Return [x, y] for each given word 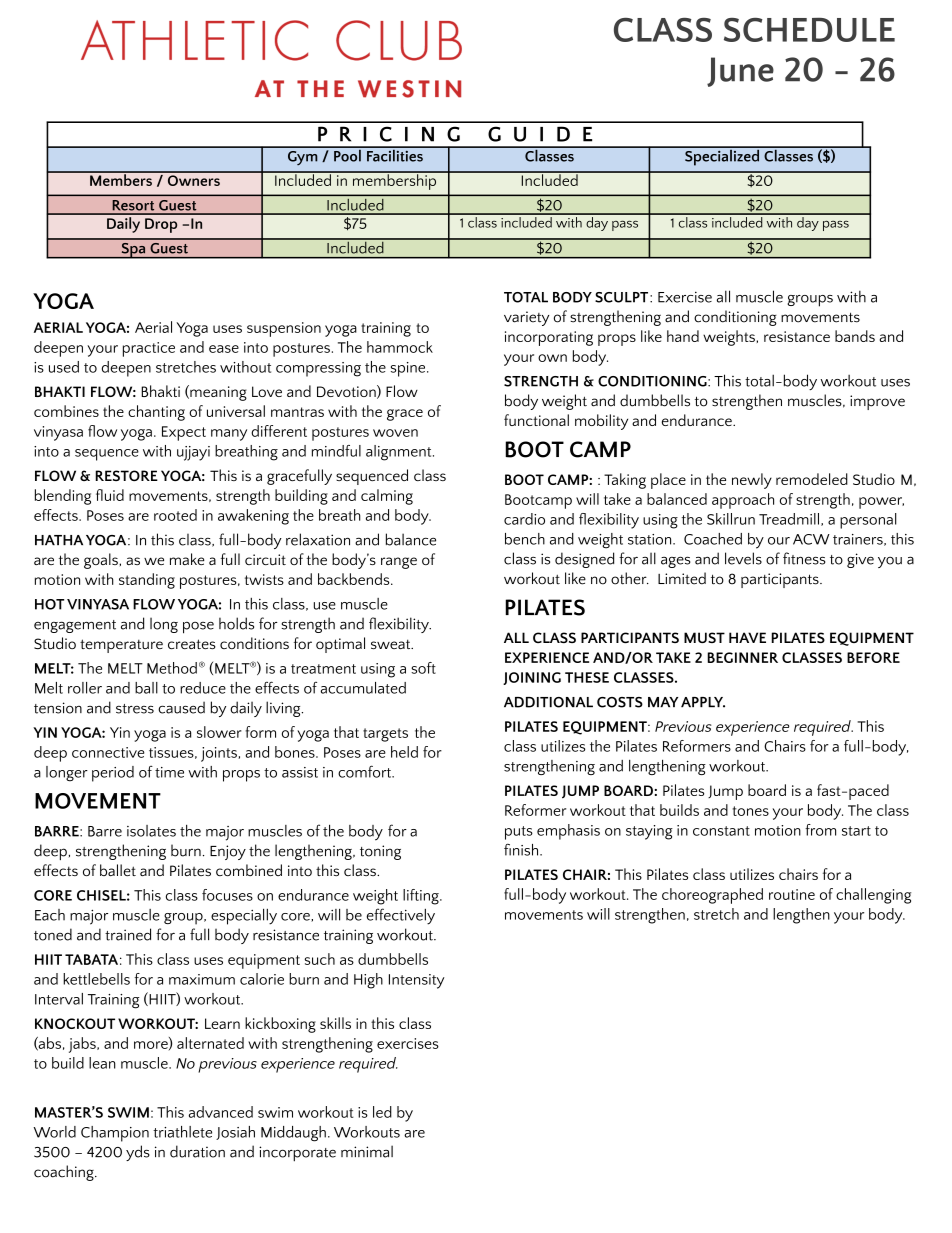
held [404, 752]
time [169, 772]
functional [536, 420]
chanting [156, 413]
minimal [367, 1151]
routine [792, 894]
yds [138, 1153]
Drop [161, 225]
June [740, 72]
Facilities [395, 154]
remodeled [812, 479]
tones [751, 811]
